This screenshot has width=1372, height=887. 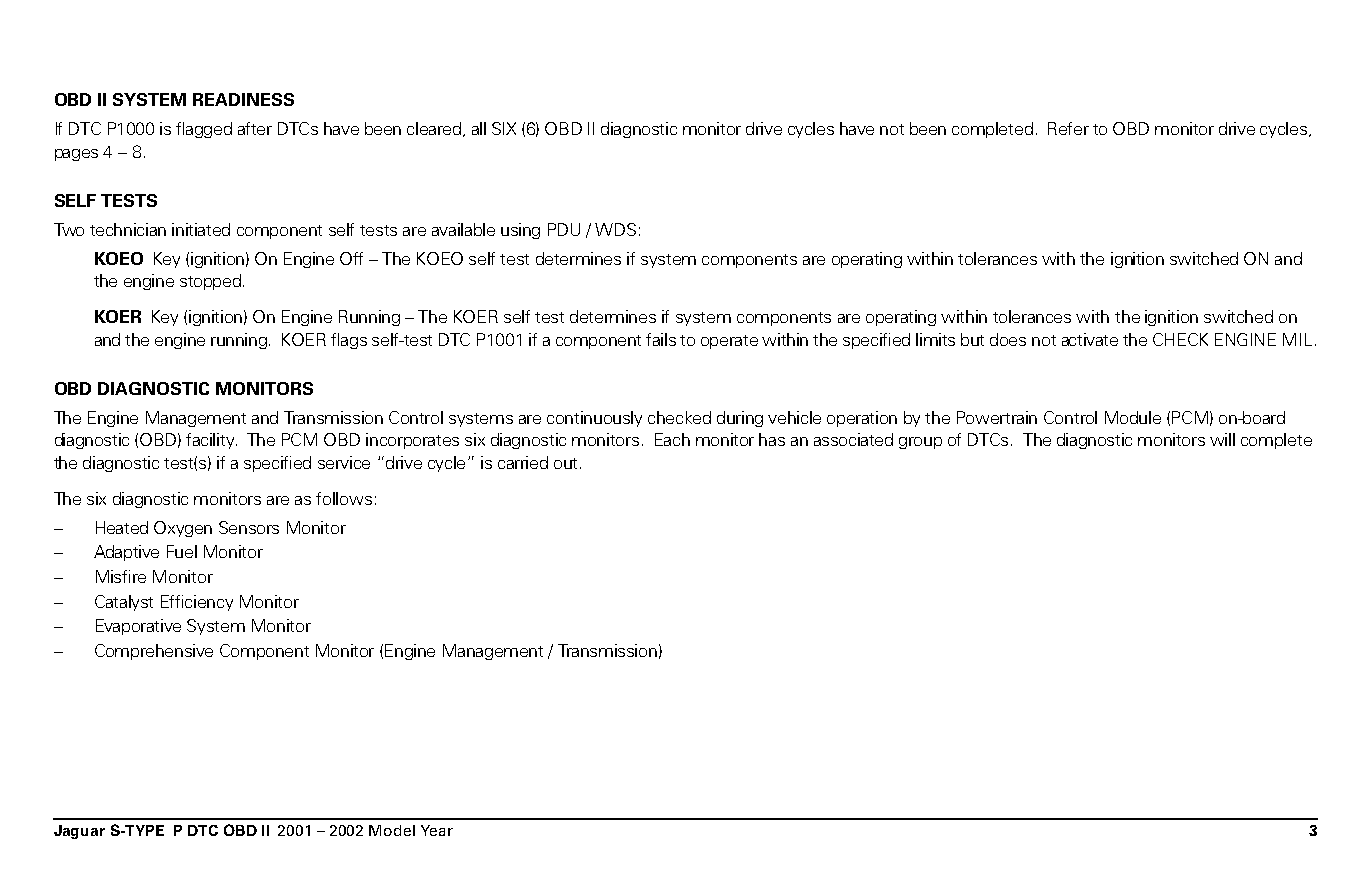 I want to click on group, so click(x=920, y=443).
